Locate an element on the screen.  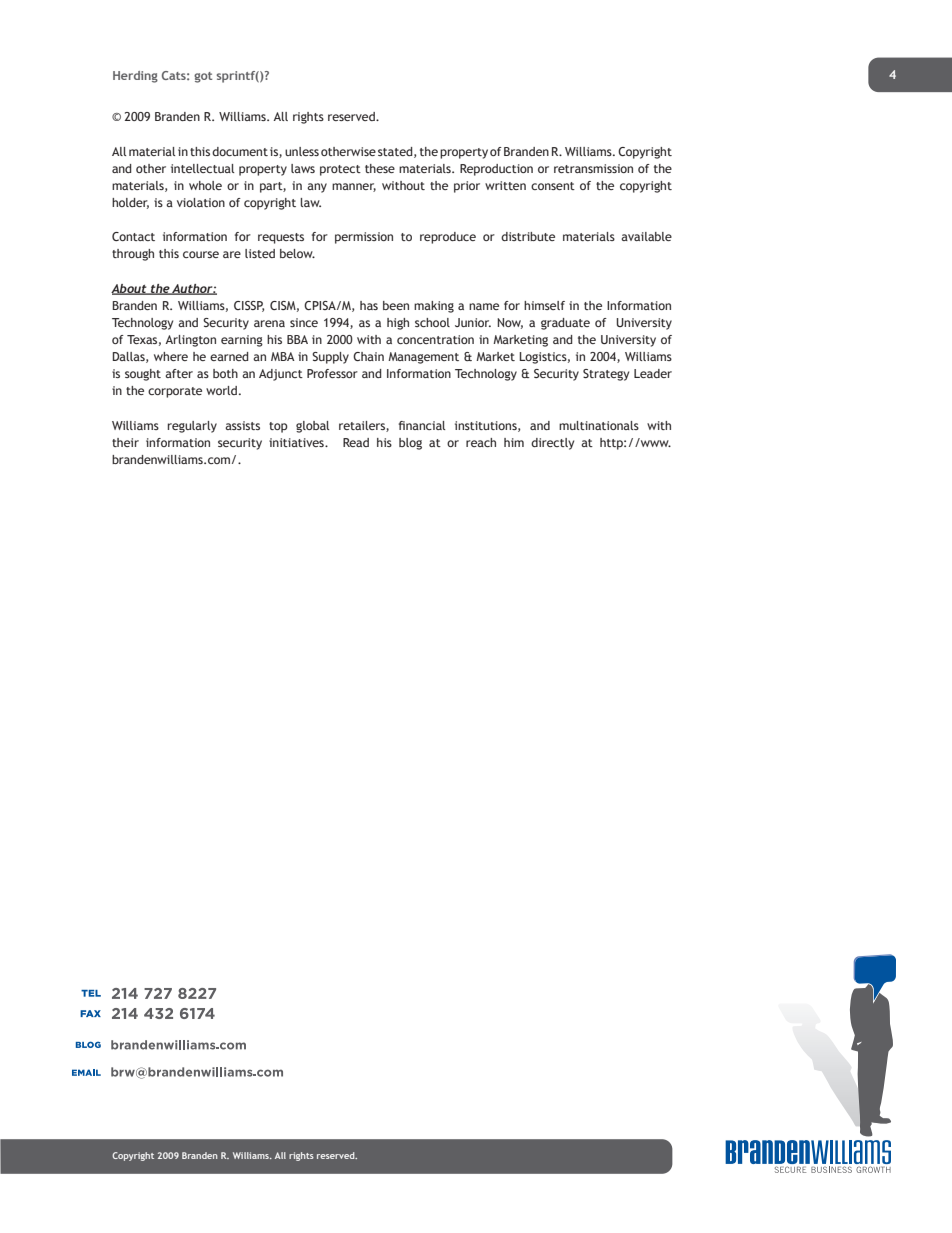
himself is located at coordinates (544, 305).
